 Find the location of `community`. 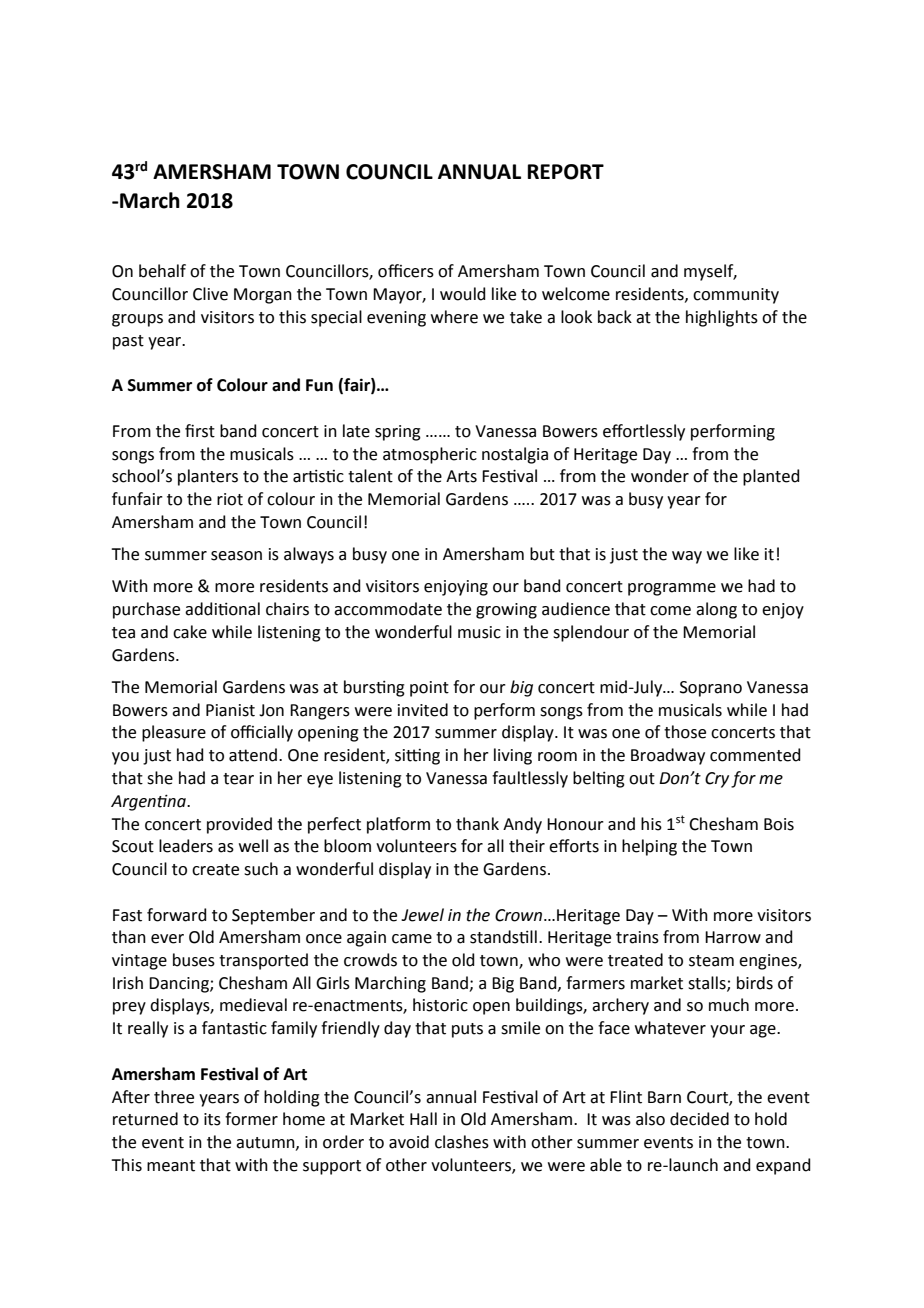

community is located at coordinates (736, 296).
